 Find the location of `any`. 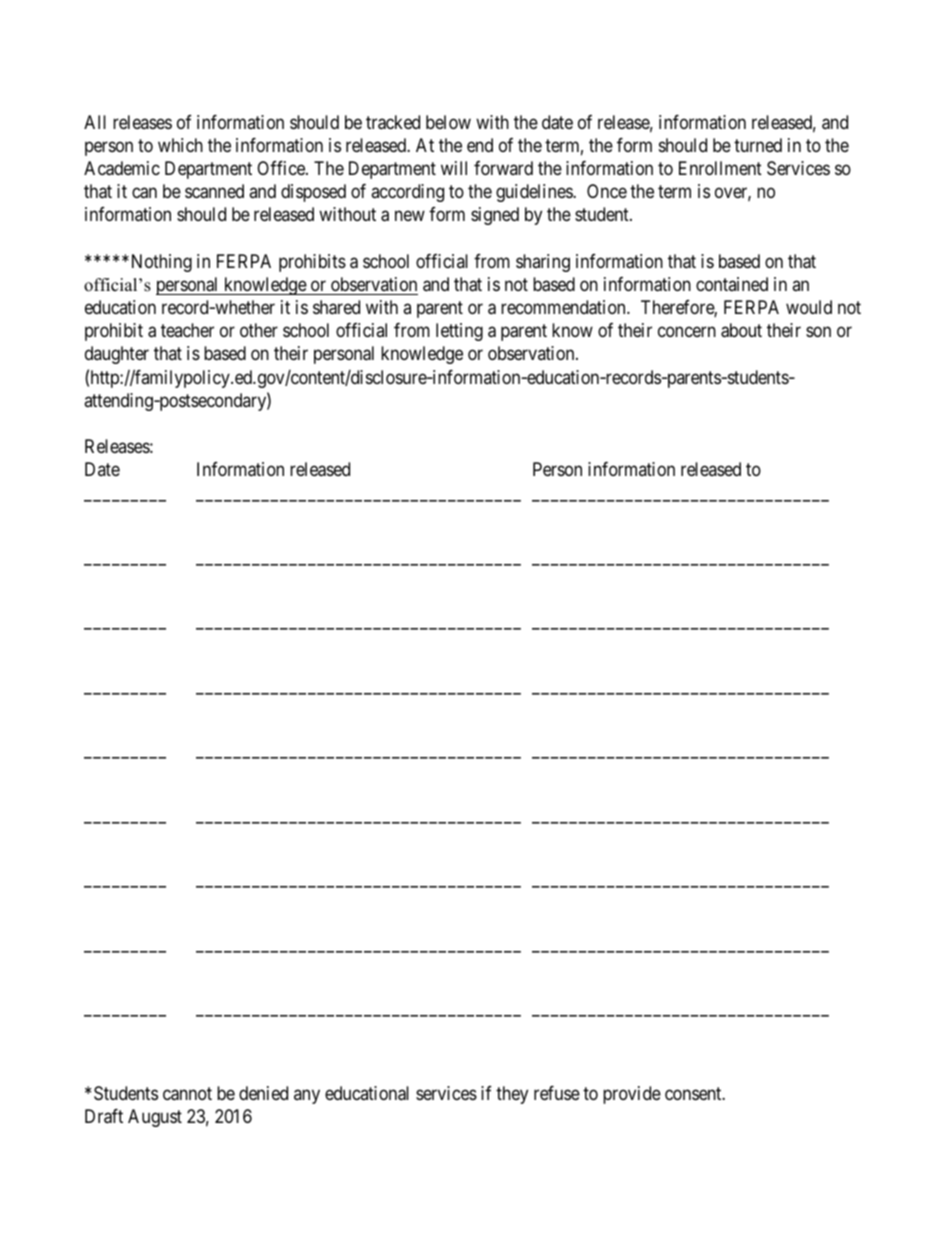

any is located at coordinates (307, 1096).
